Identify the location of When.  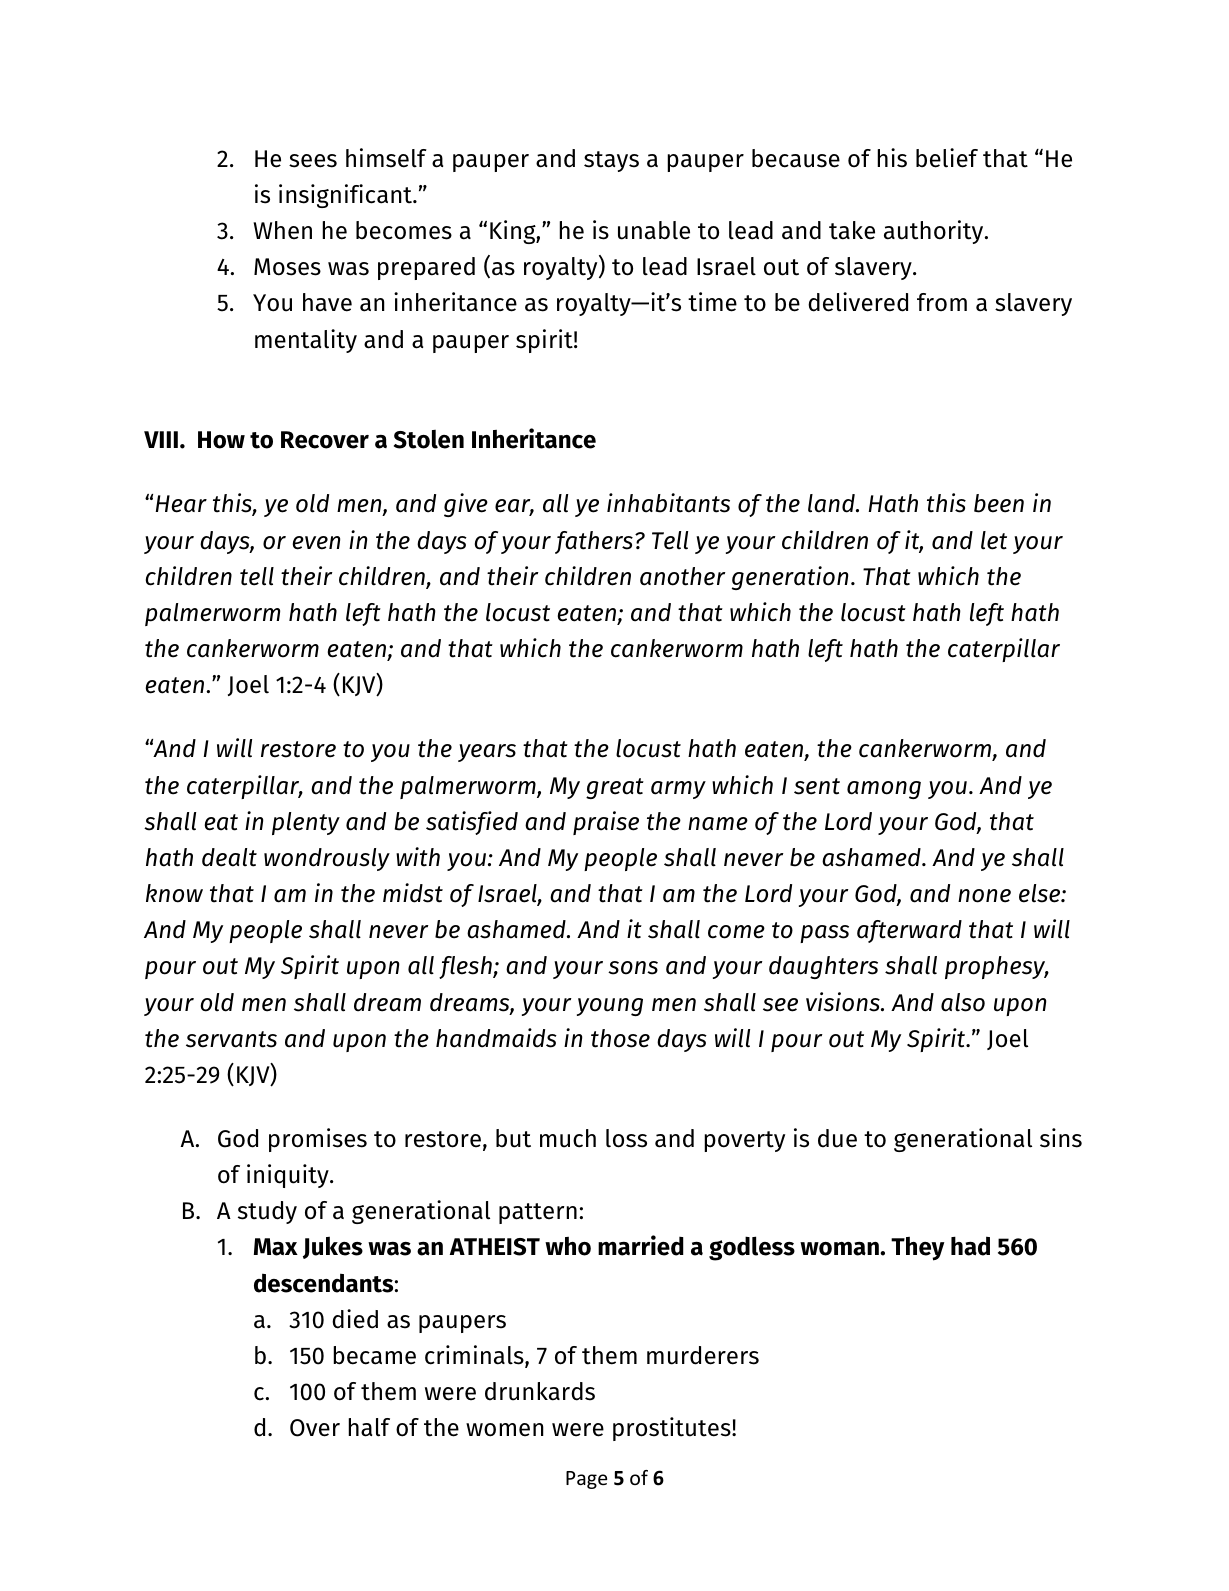
(282, 230).
